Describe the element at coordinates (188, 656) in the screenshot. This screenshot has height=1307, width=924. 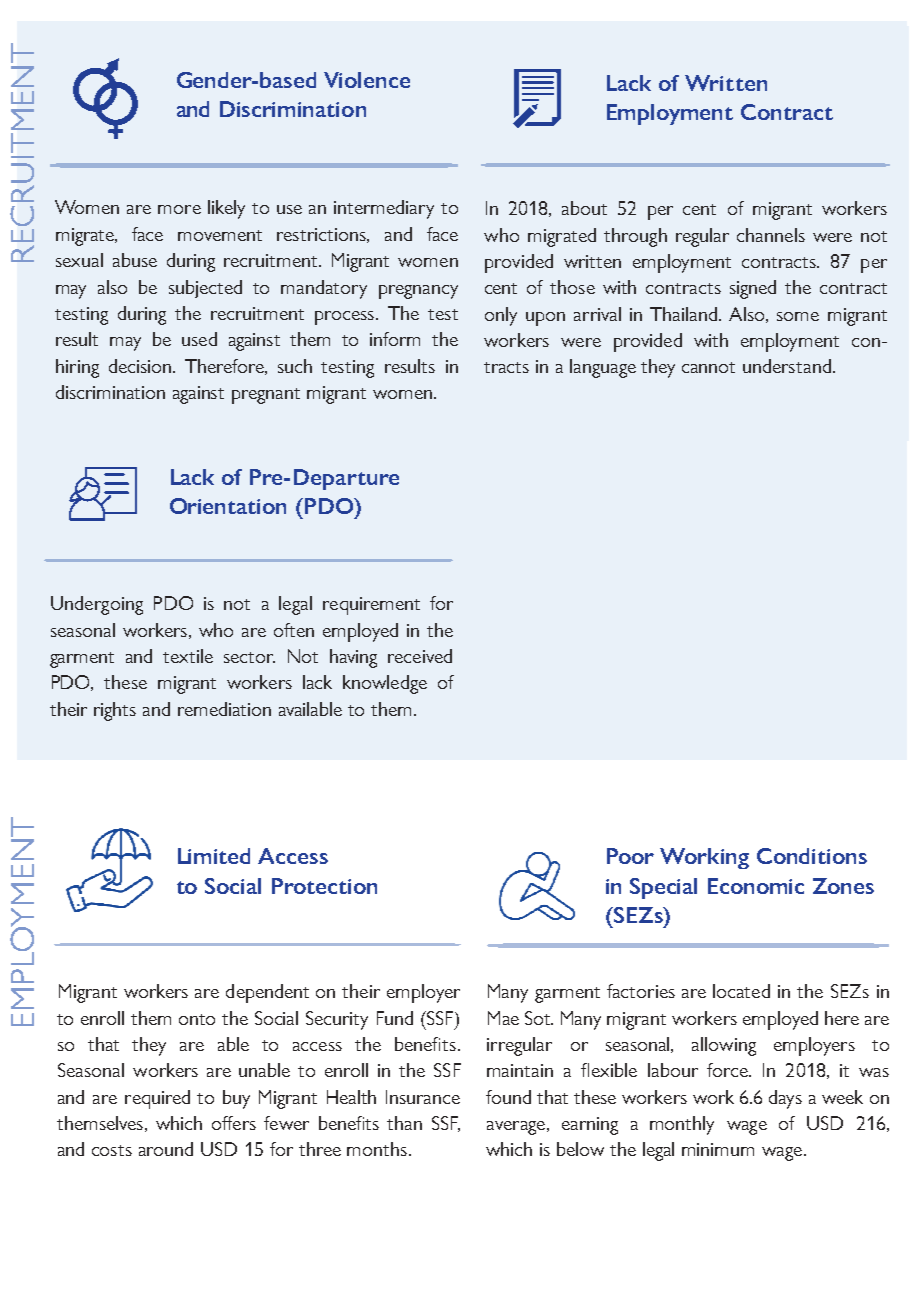
I see `textile` at that location.
